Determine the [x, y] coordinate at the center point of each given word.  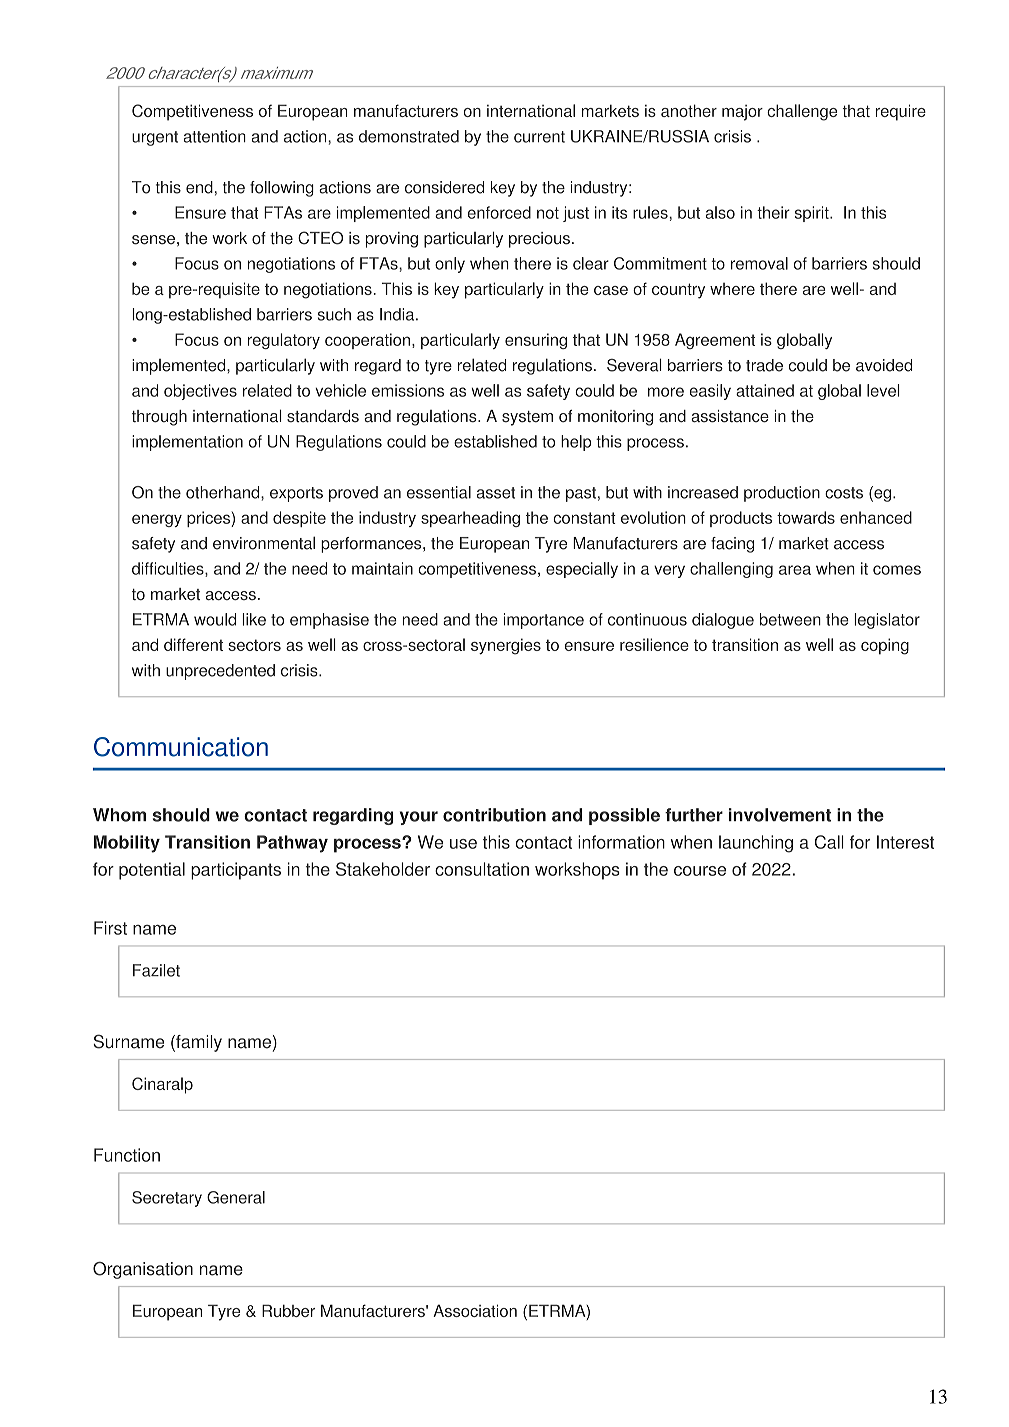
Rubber [288, 1310]
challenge [802, 112]
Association [475, 1310]
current [539, 137]
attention [215, 136]
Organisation [143, 1270]
